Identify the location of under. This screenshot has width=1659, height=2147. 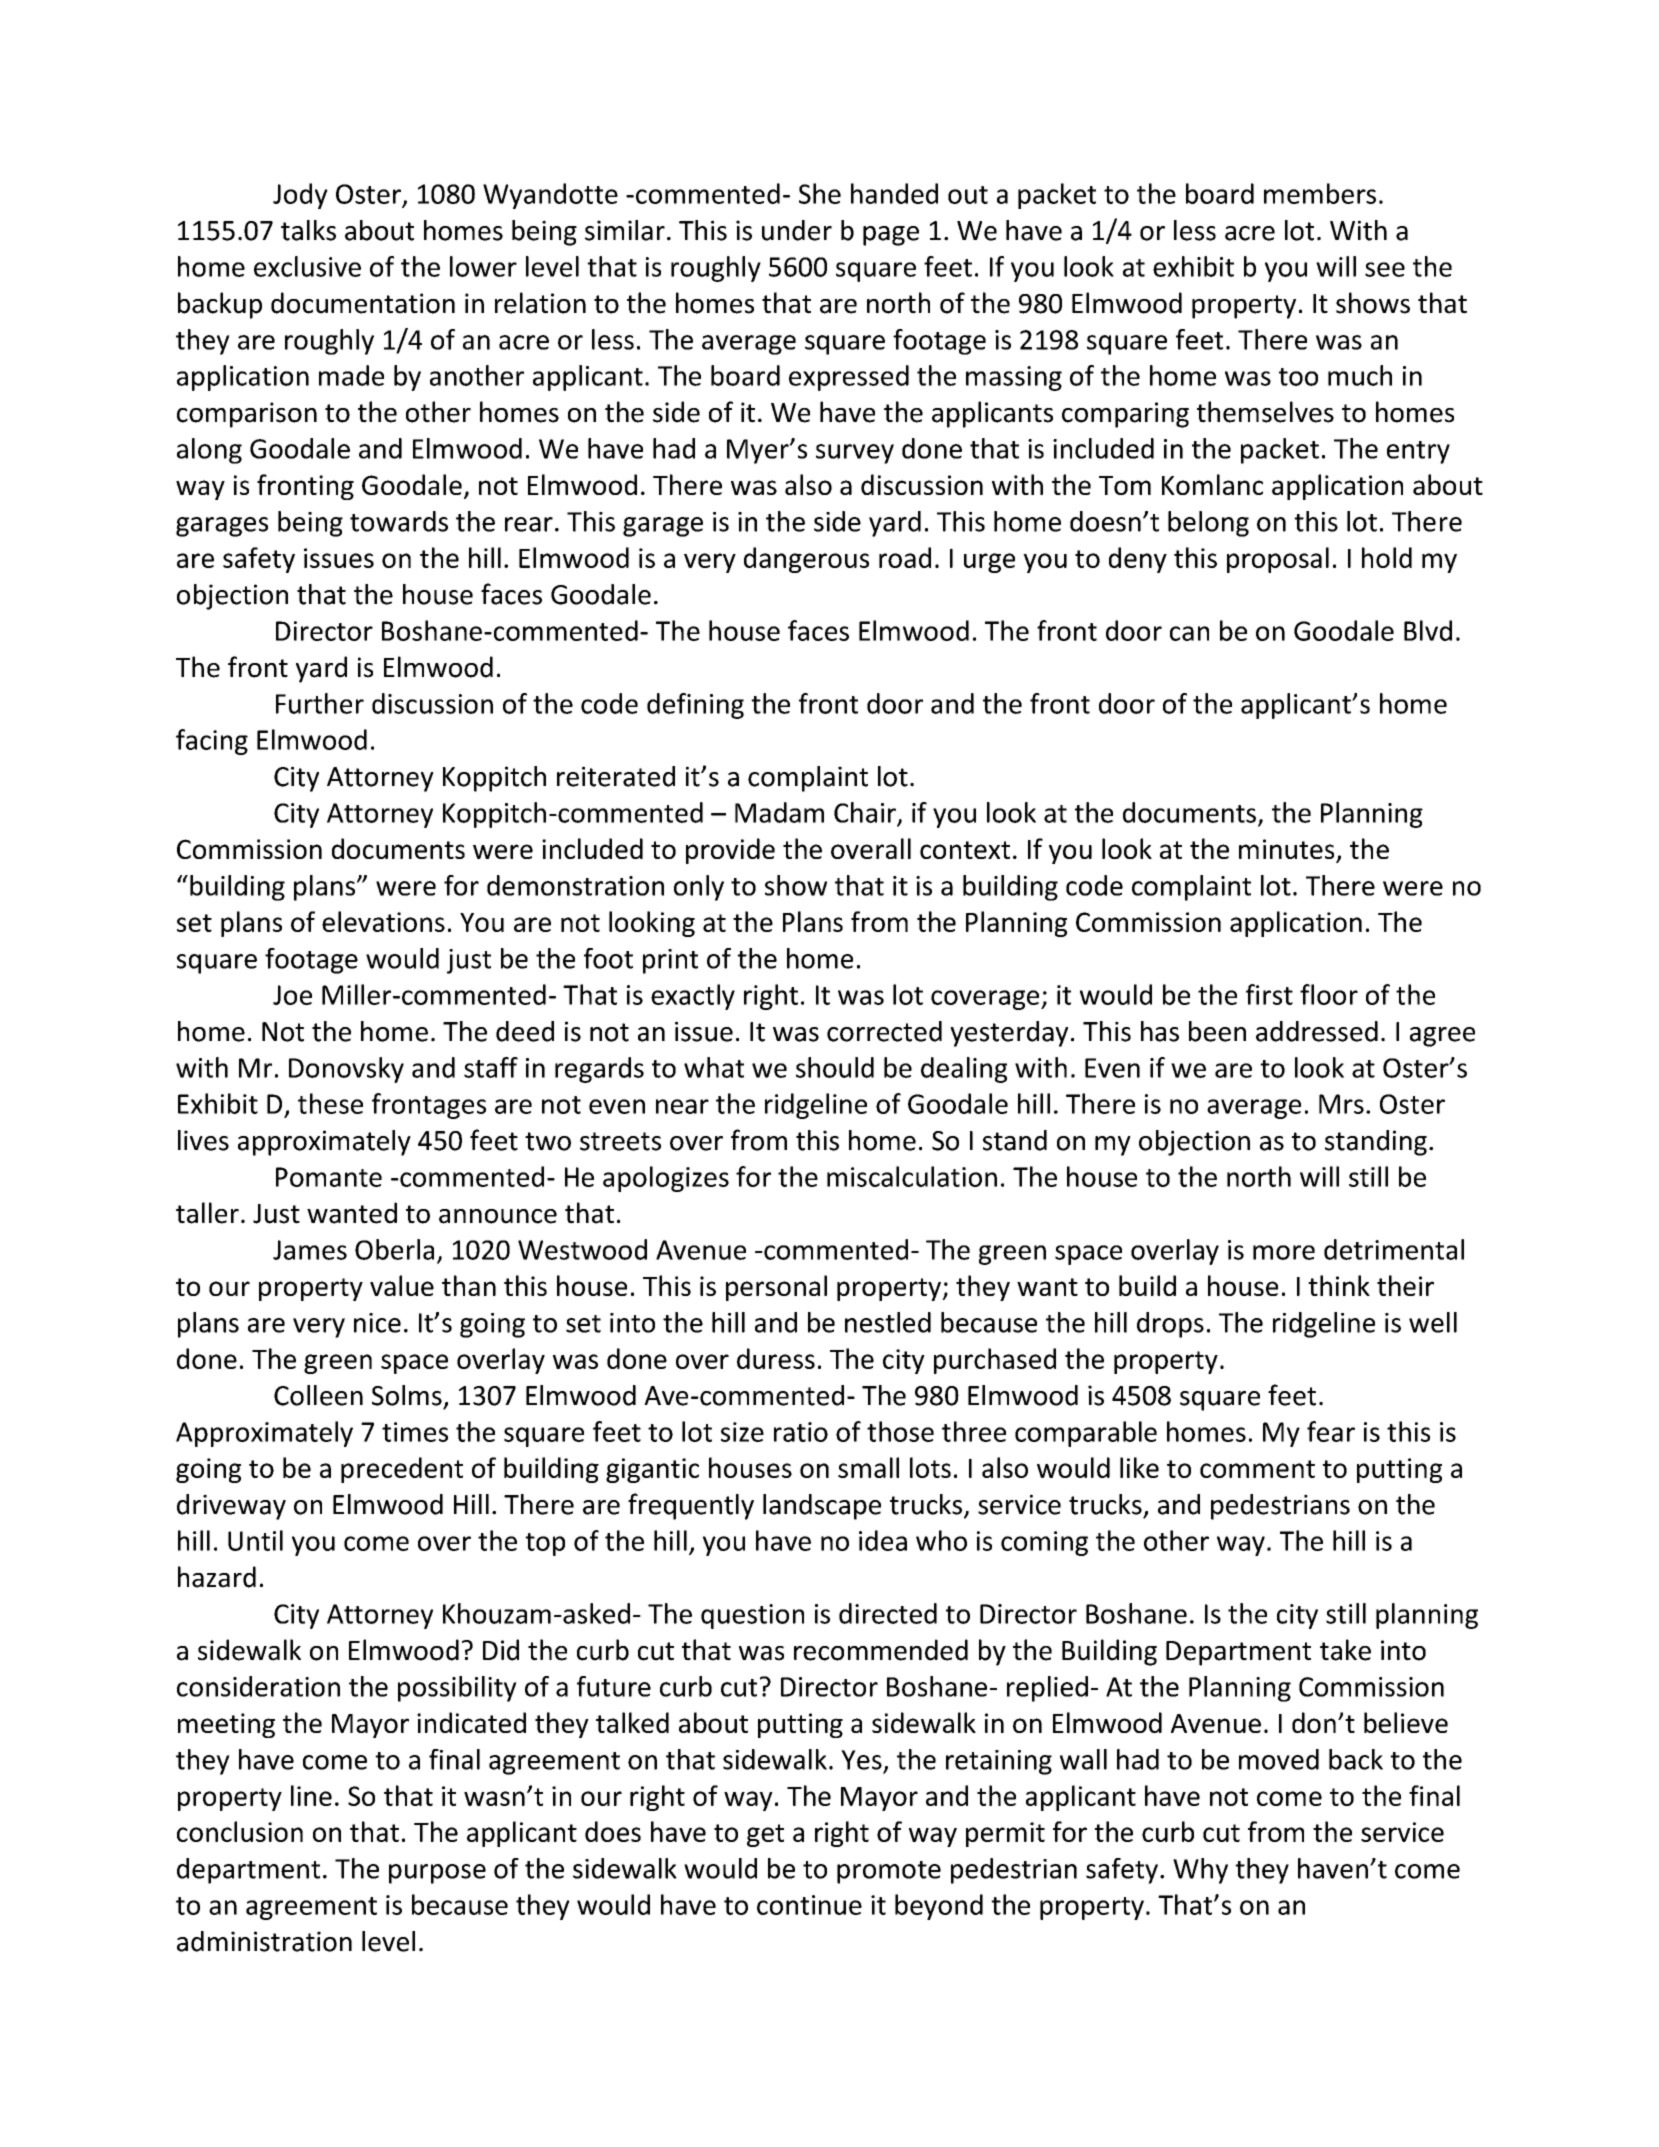
(797, 230).
